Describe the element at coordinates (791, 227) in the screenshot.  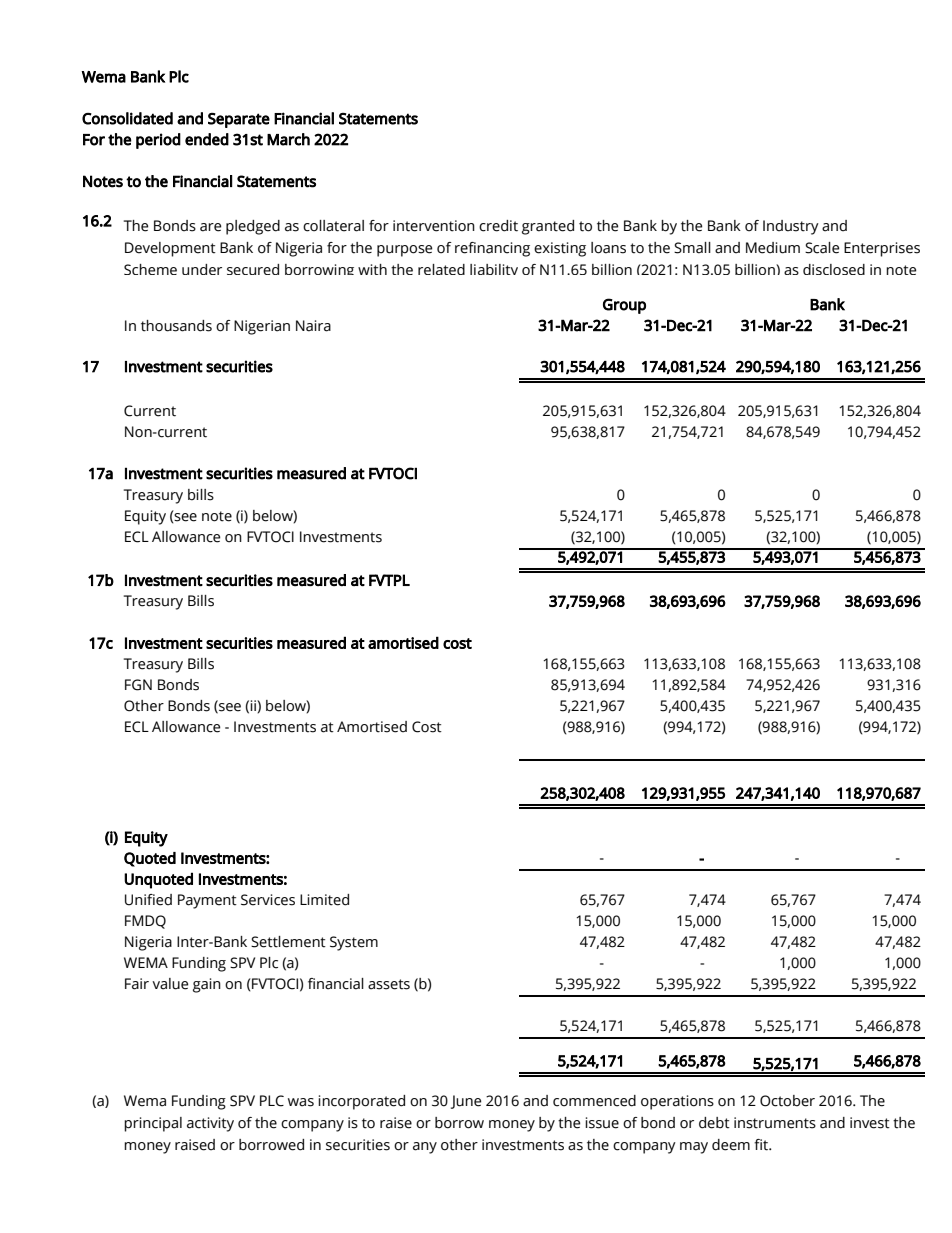
I see `Industry` at that location.
